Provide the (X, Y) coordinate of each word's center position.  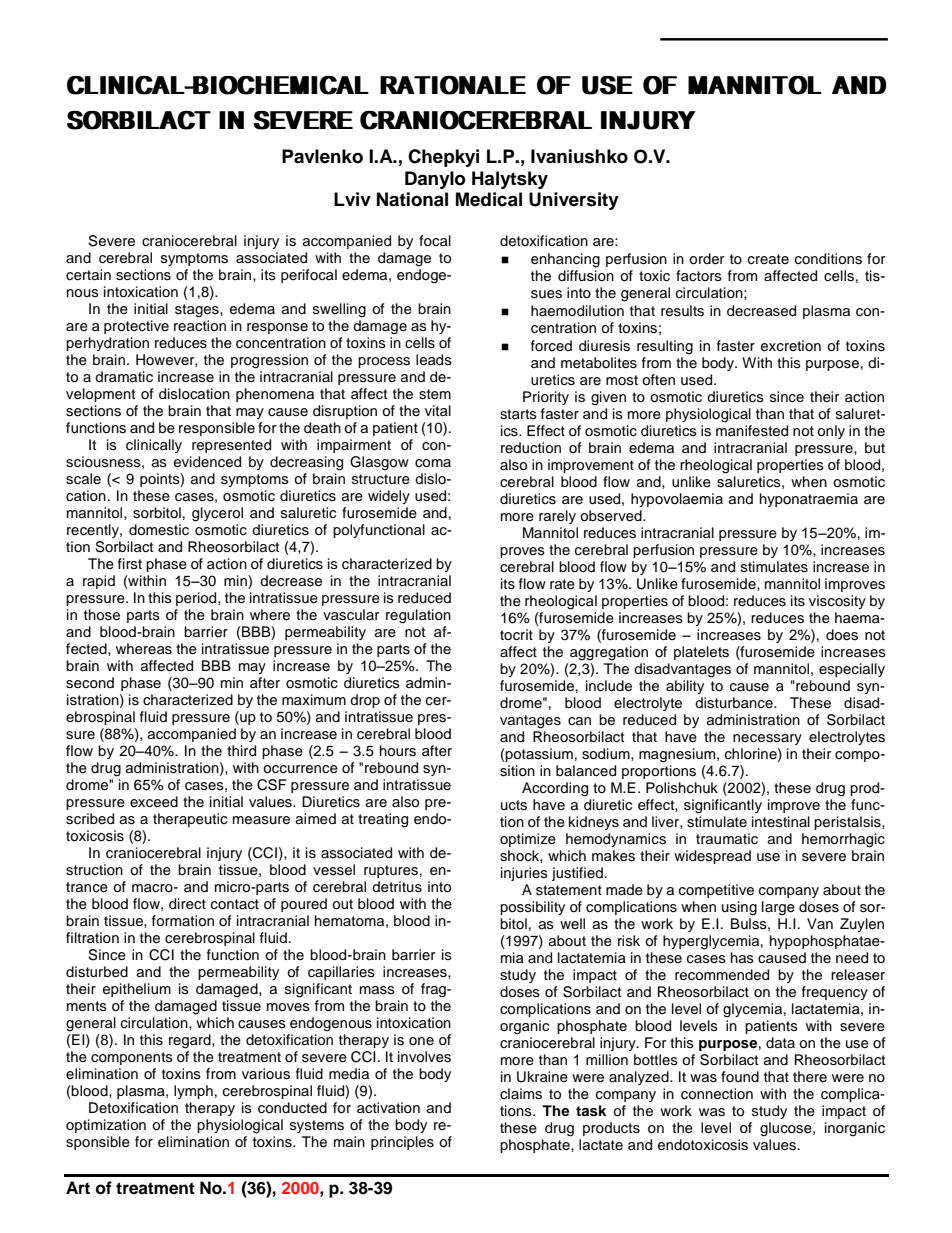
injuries (524, 874)
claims (521, 1094)
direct (187, 904)
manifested (752, 431)
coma (433, 463)
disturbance (735, 703)
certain (88, 275)
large (778, 908)
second (90, 683)
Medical (489, 199)
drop (365, 701)
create (768, 259)
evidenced (207, 462)
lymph (193, 1092)
